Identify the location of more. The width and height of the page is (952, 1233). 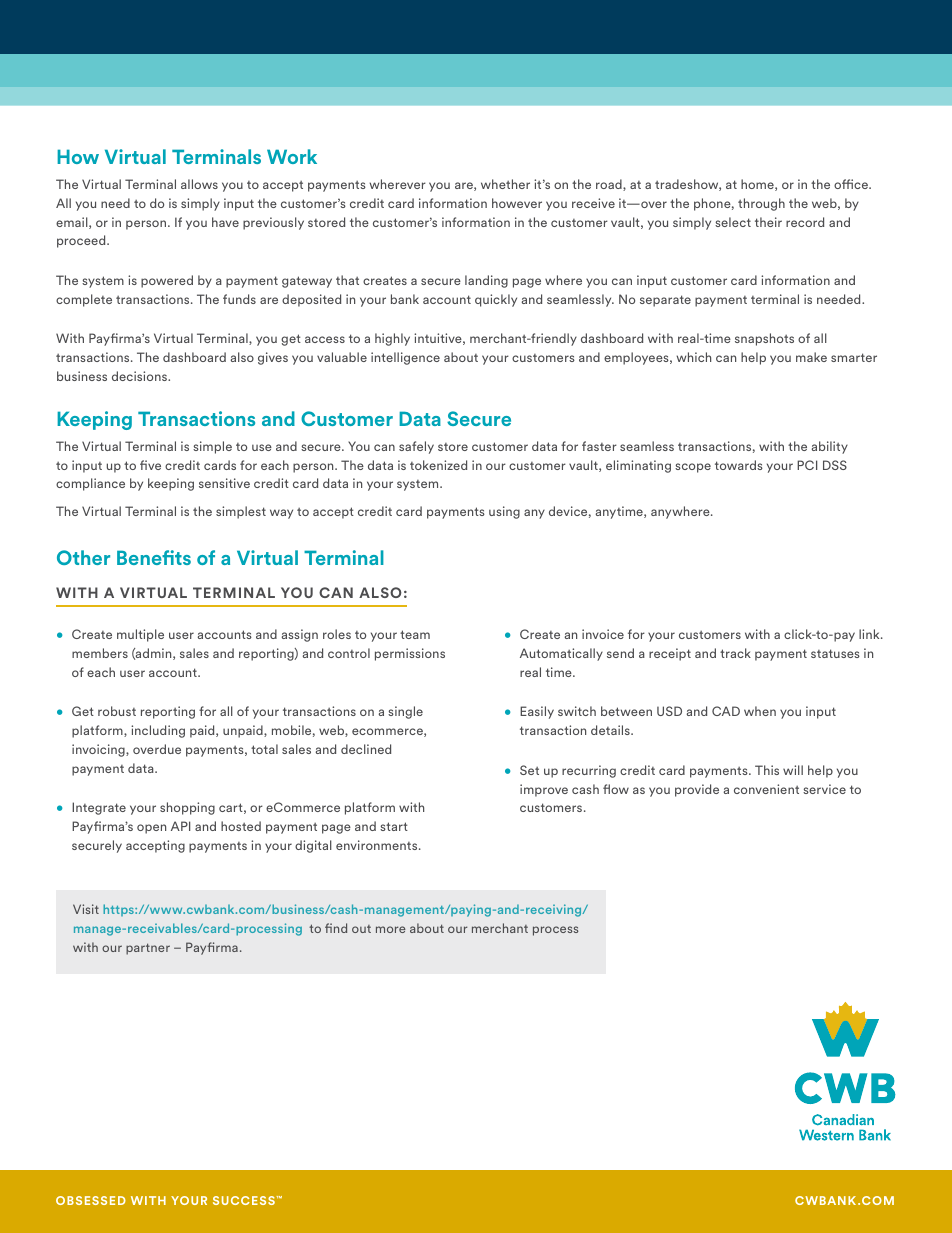
(391, 929).
